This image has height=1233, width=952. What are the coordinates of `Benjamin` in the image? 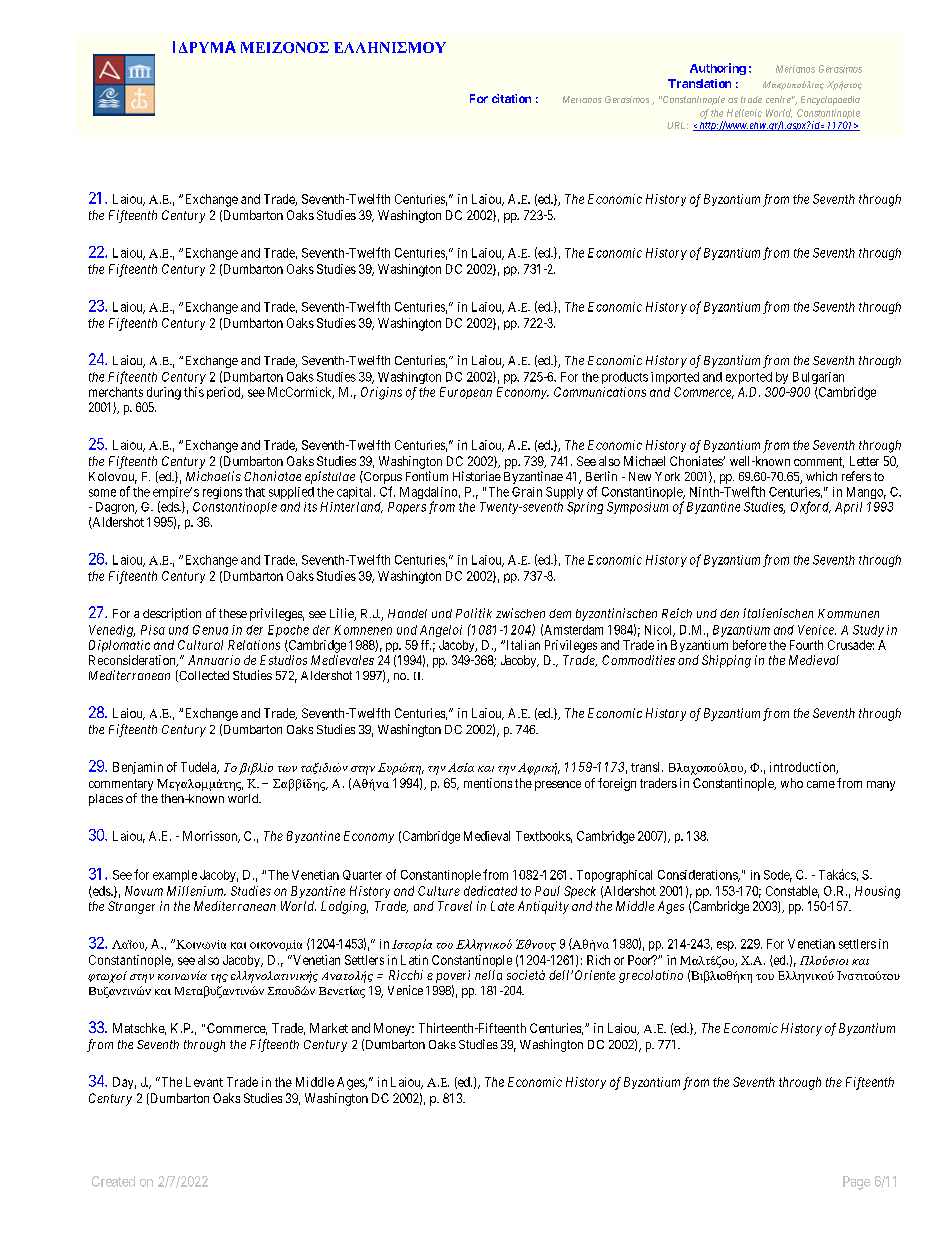 It's located at (138, 768).
